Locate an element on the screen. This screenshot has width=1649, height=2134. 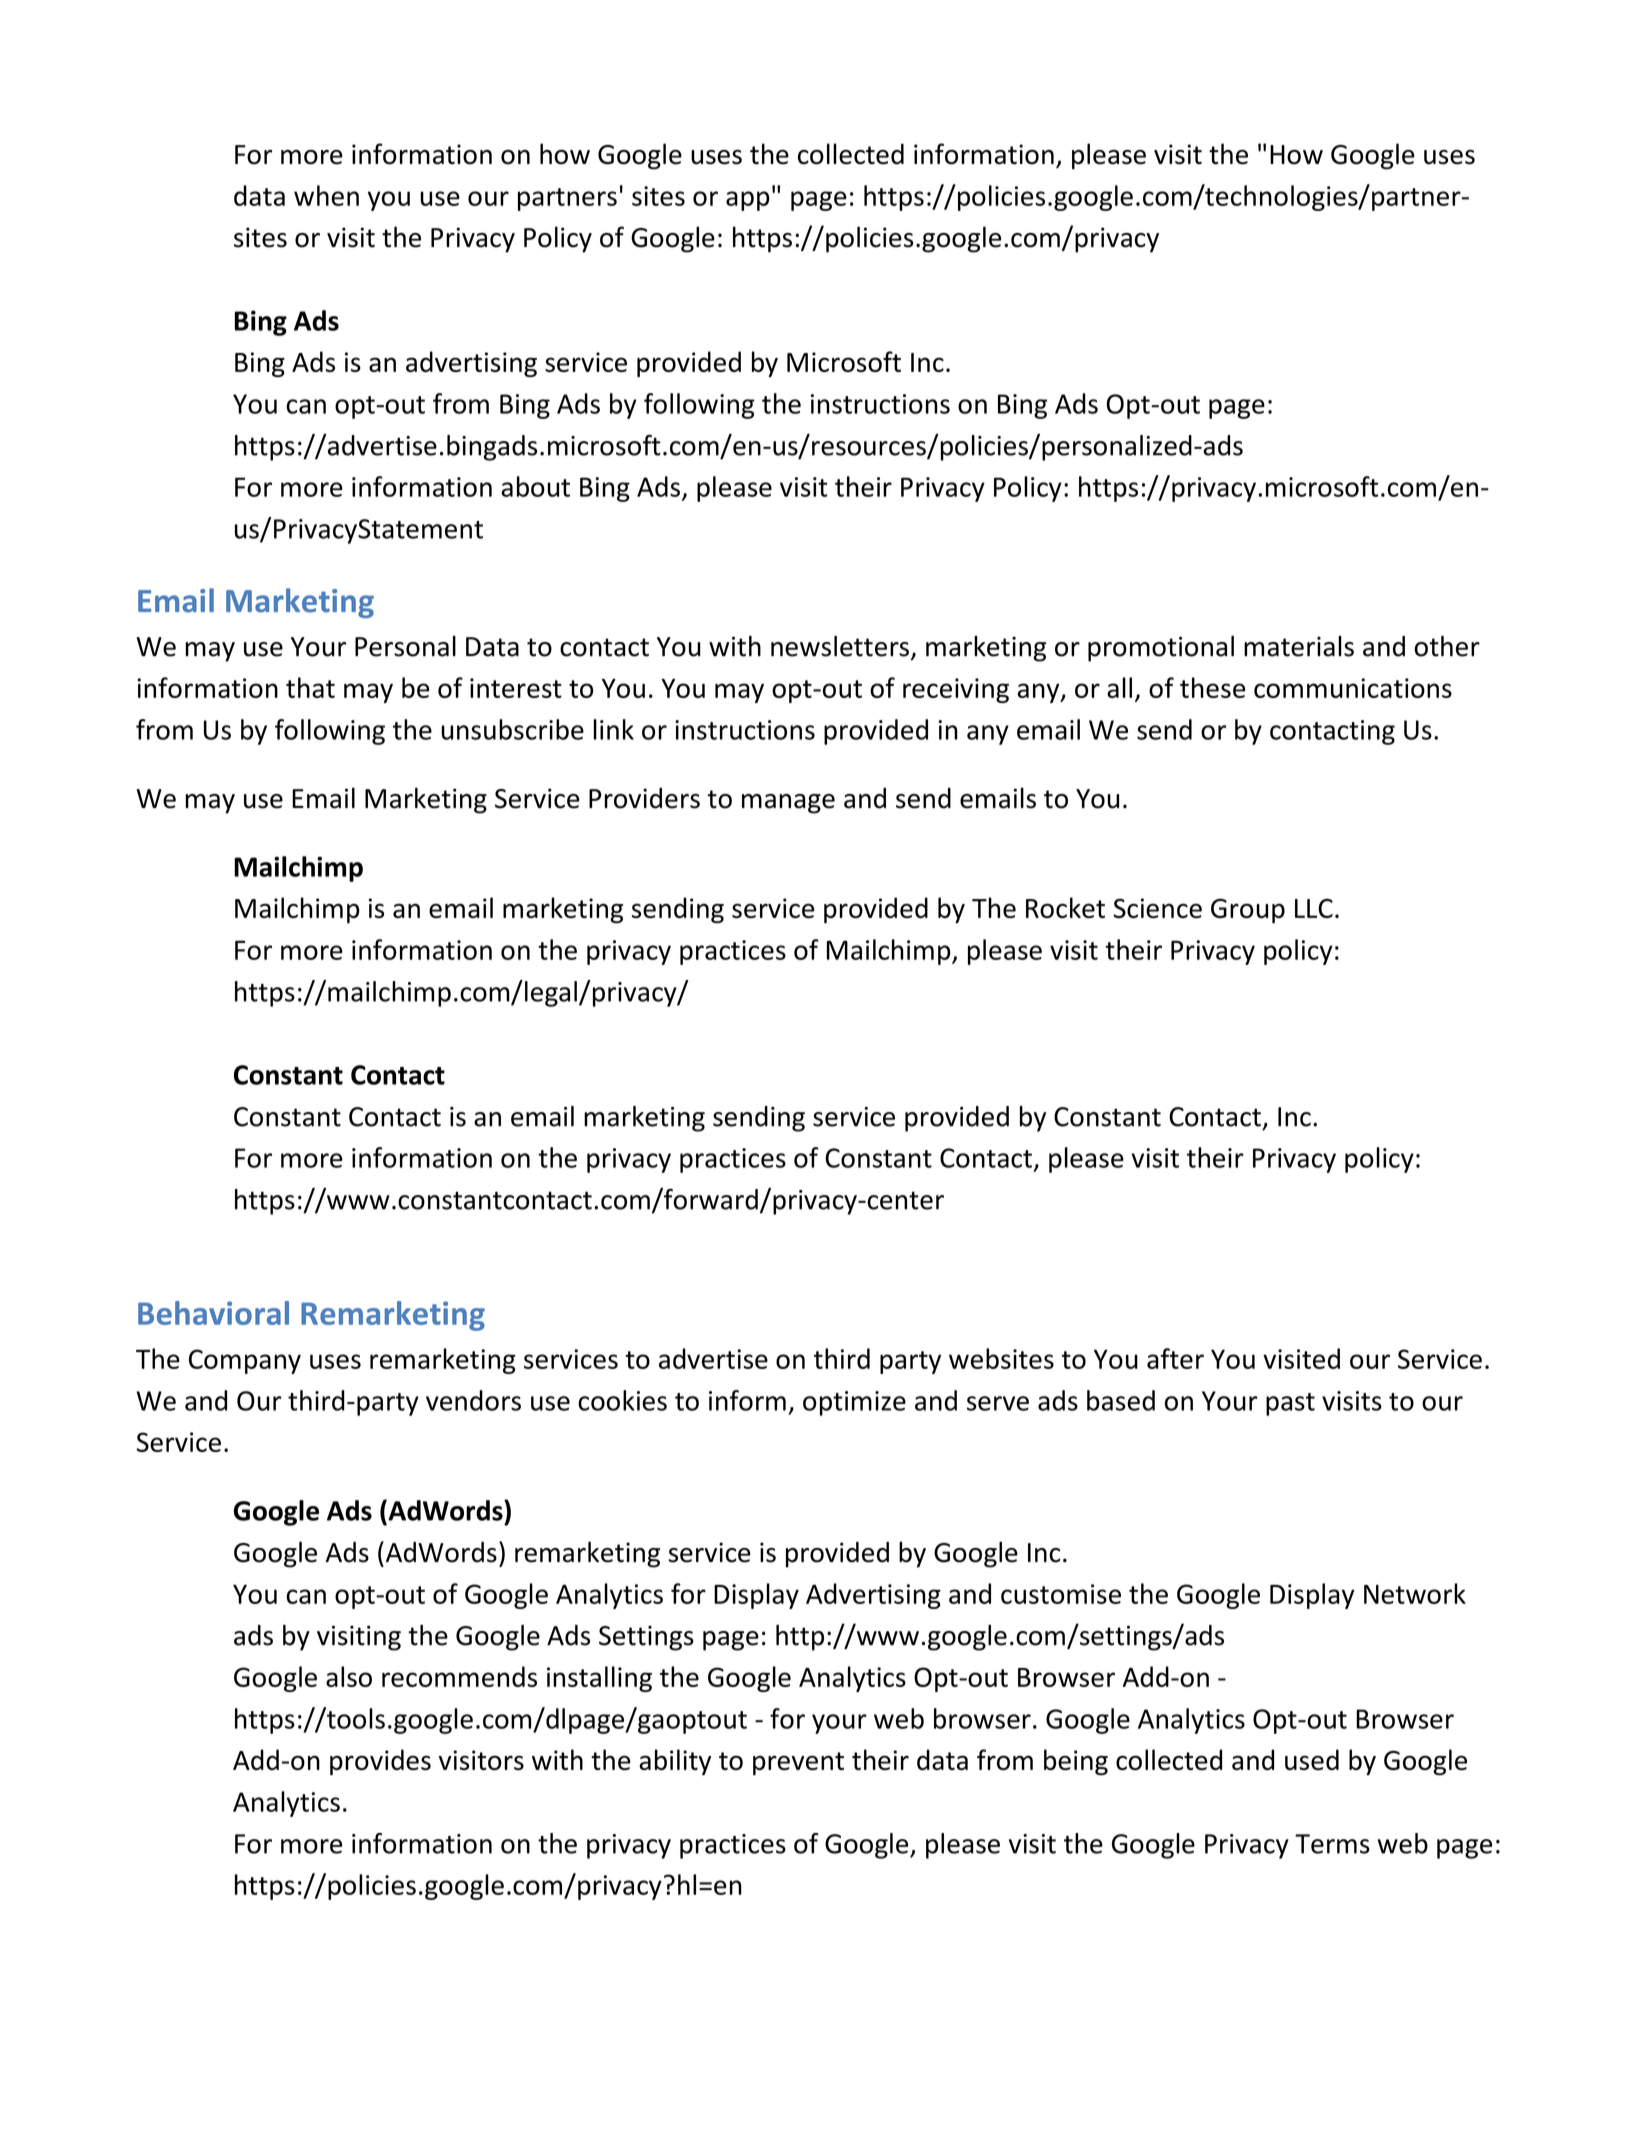
used is located at coordinates (1312, 1759).
